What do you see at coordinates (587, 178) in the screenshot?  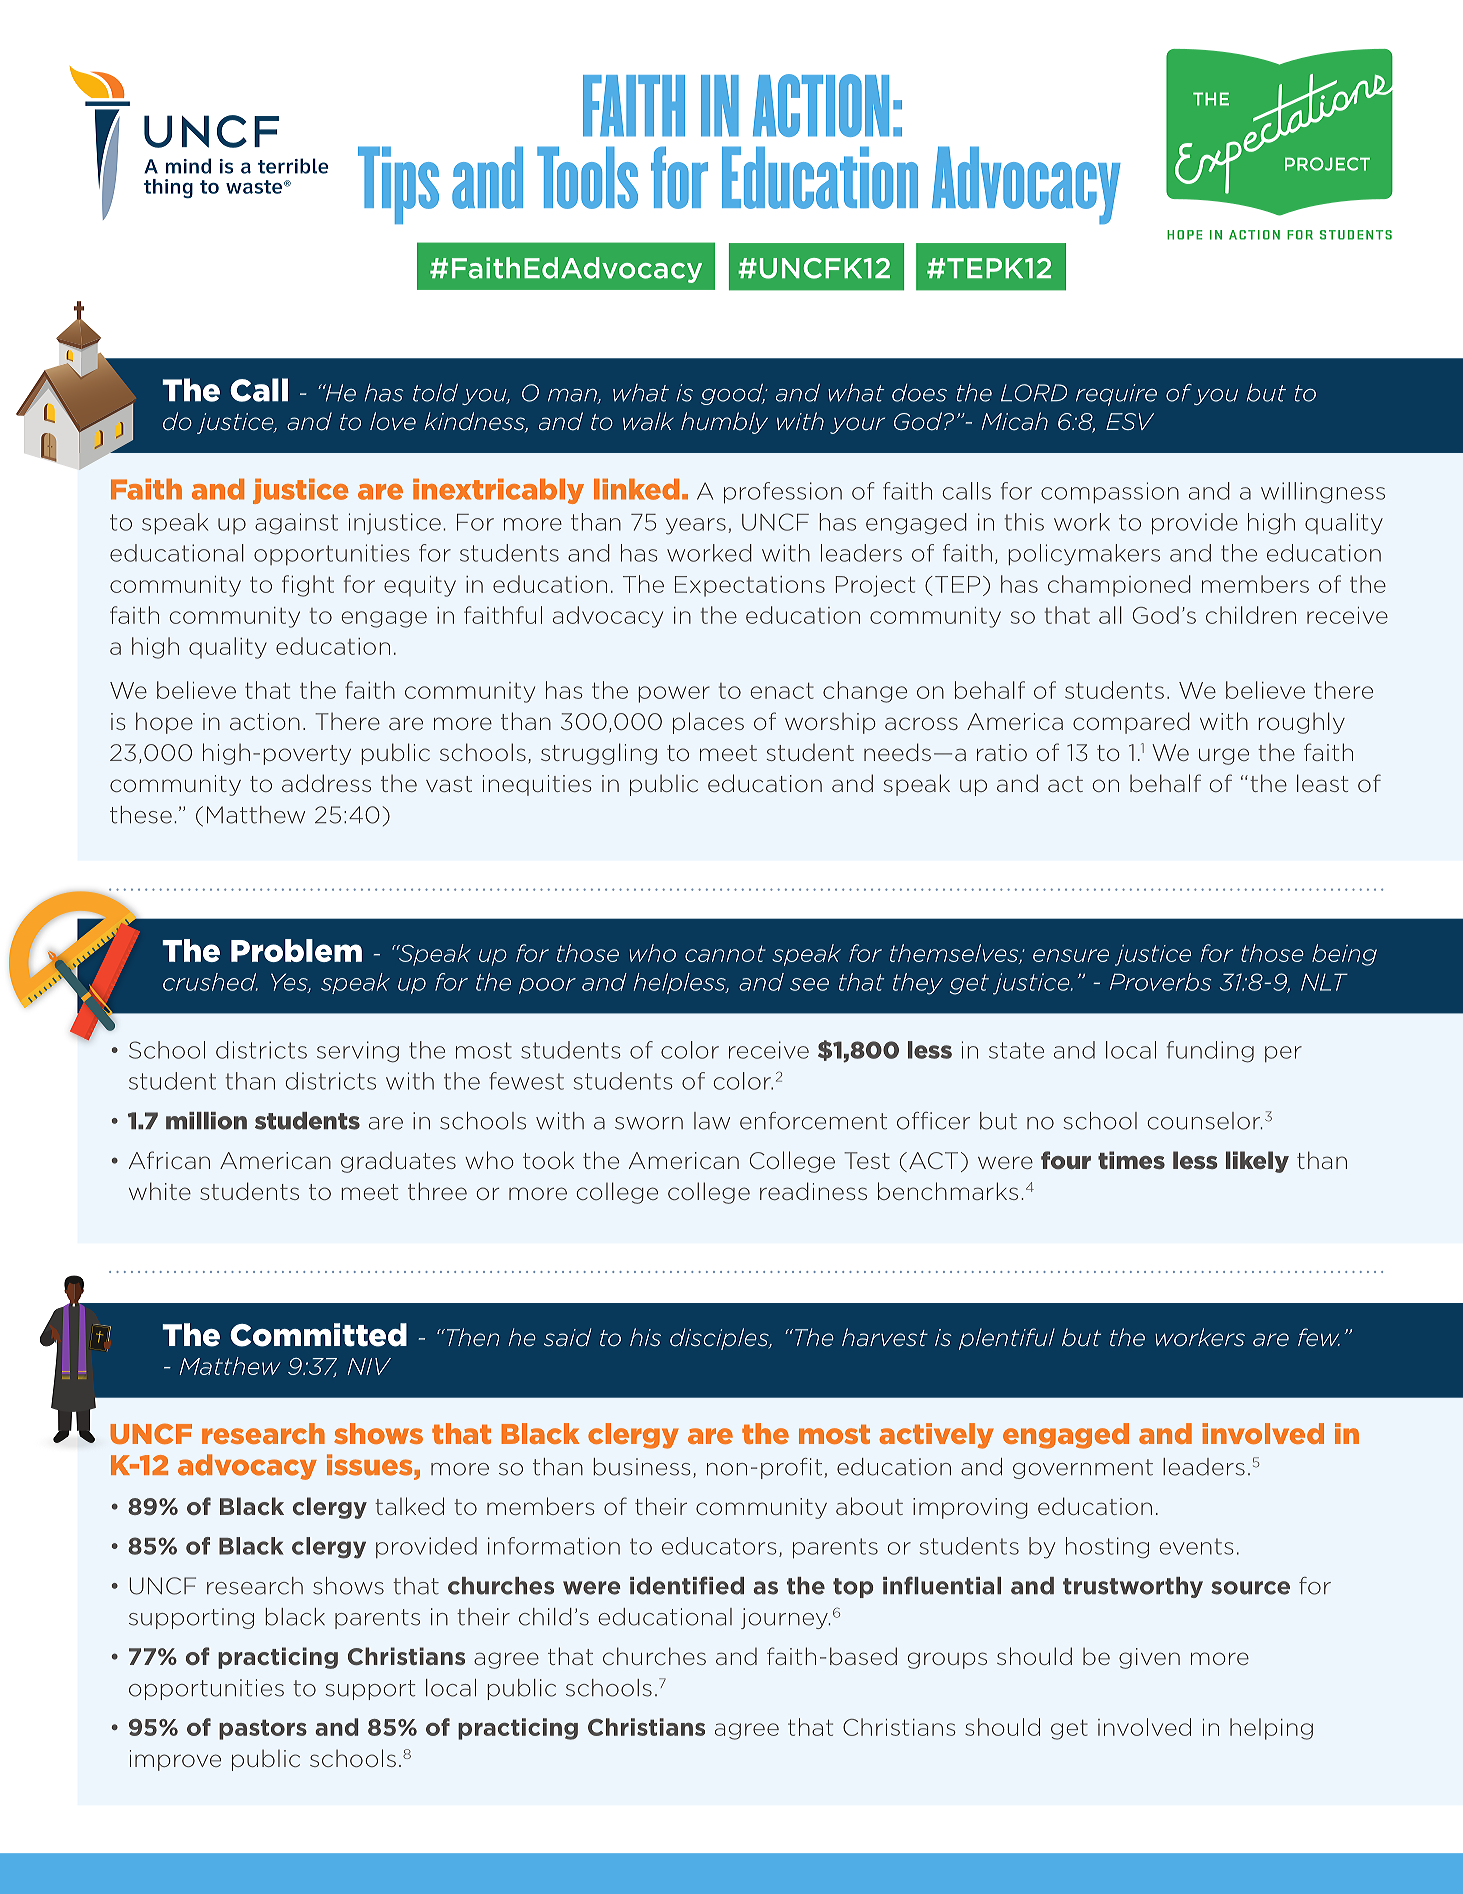 I see `Tools` at bounding box center [587, 178].
